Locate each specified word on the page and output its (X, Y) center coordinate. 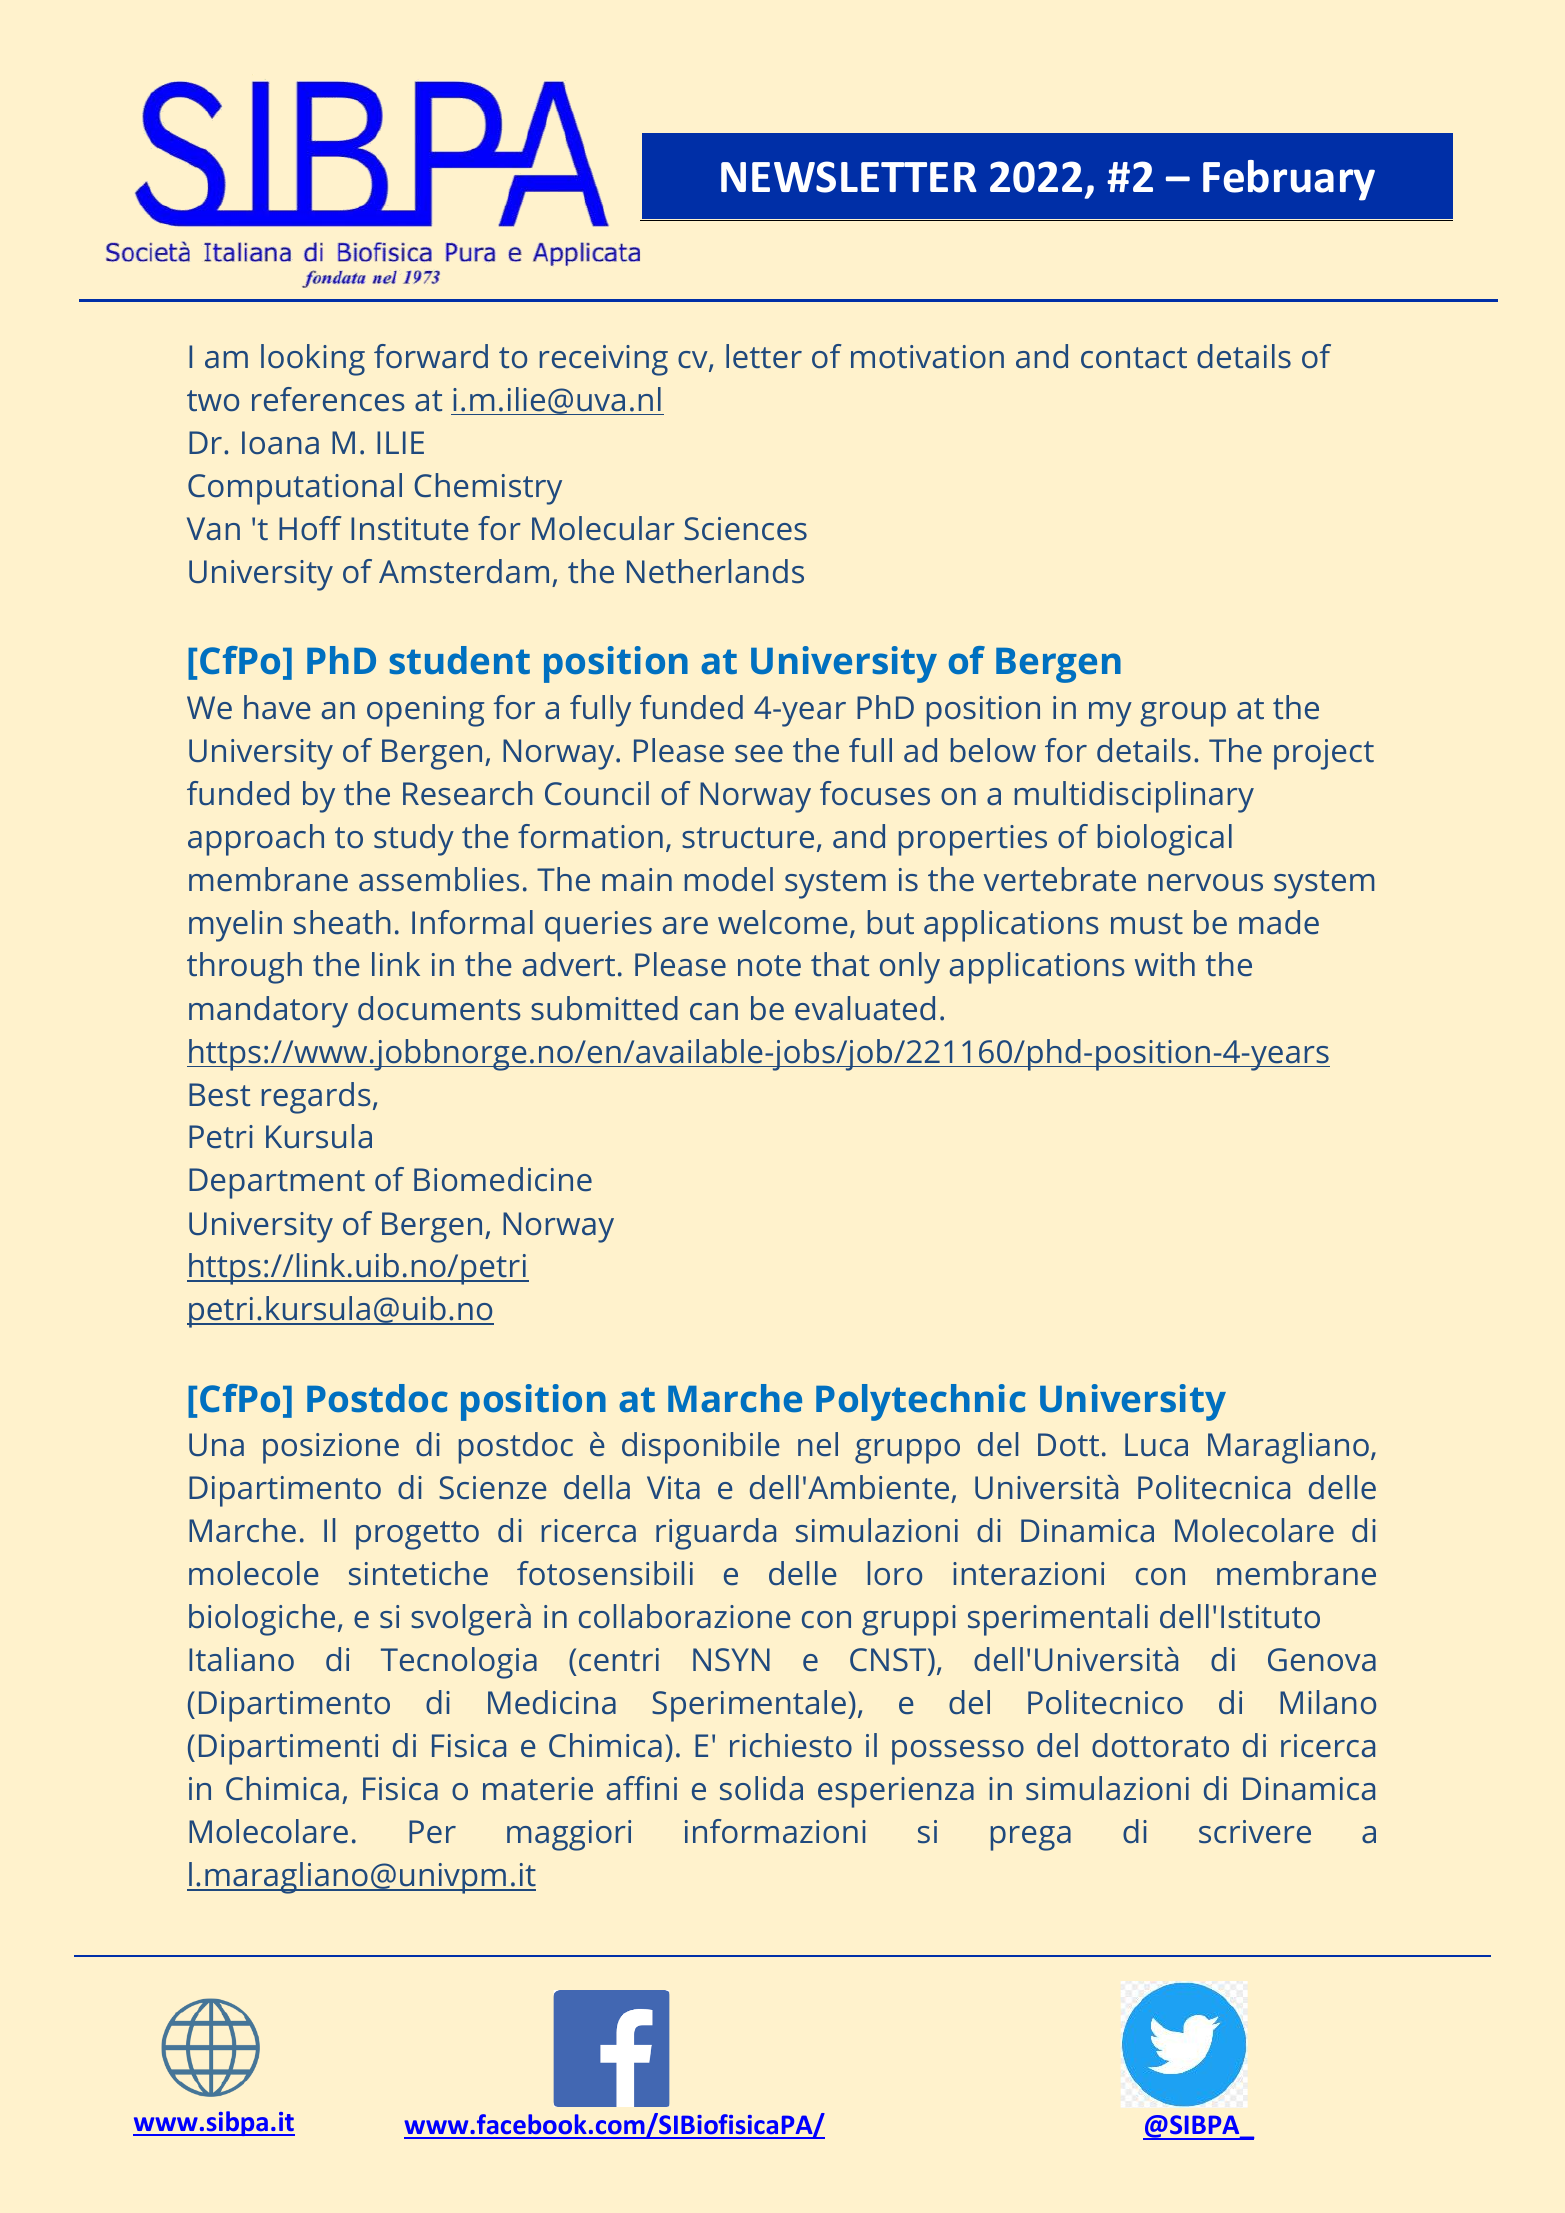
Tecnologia (459, 1663)
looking (313, 360)
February (1289, 180)
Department (277, 1183)
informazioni (775, 1831)
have (277, 707)
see (759, 753)
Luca (1156, 1444)
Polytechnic (921, 1402)
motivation (927, 356)
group (1183, 714)
